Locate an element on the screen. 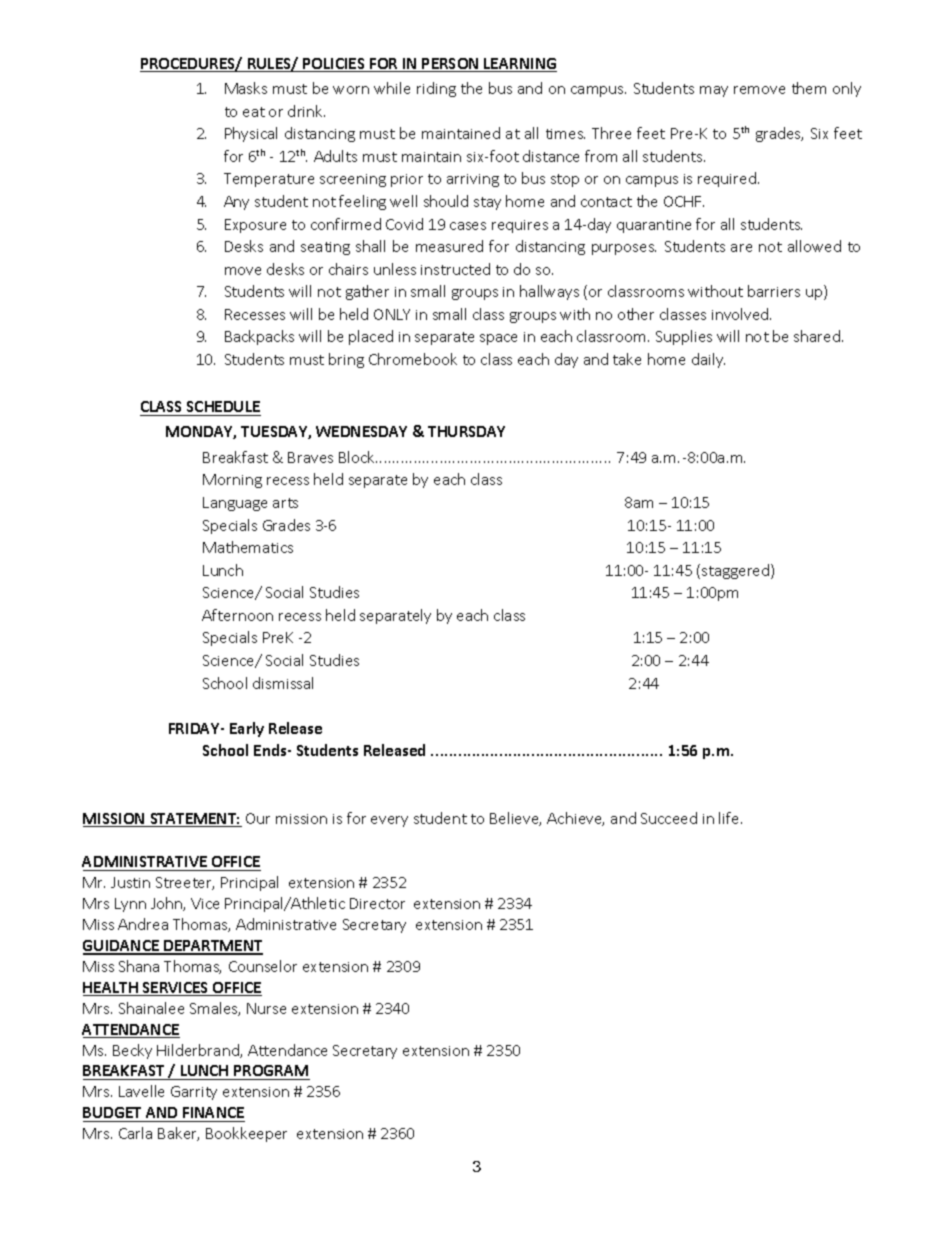  may is located at coordinates (714, 91).
